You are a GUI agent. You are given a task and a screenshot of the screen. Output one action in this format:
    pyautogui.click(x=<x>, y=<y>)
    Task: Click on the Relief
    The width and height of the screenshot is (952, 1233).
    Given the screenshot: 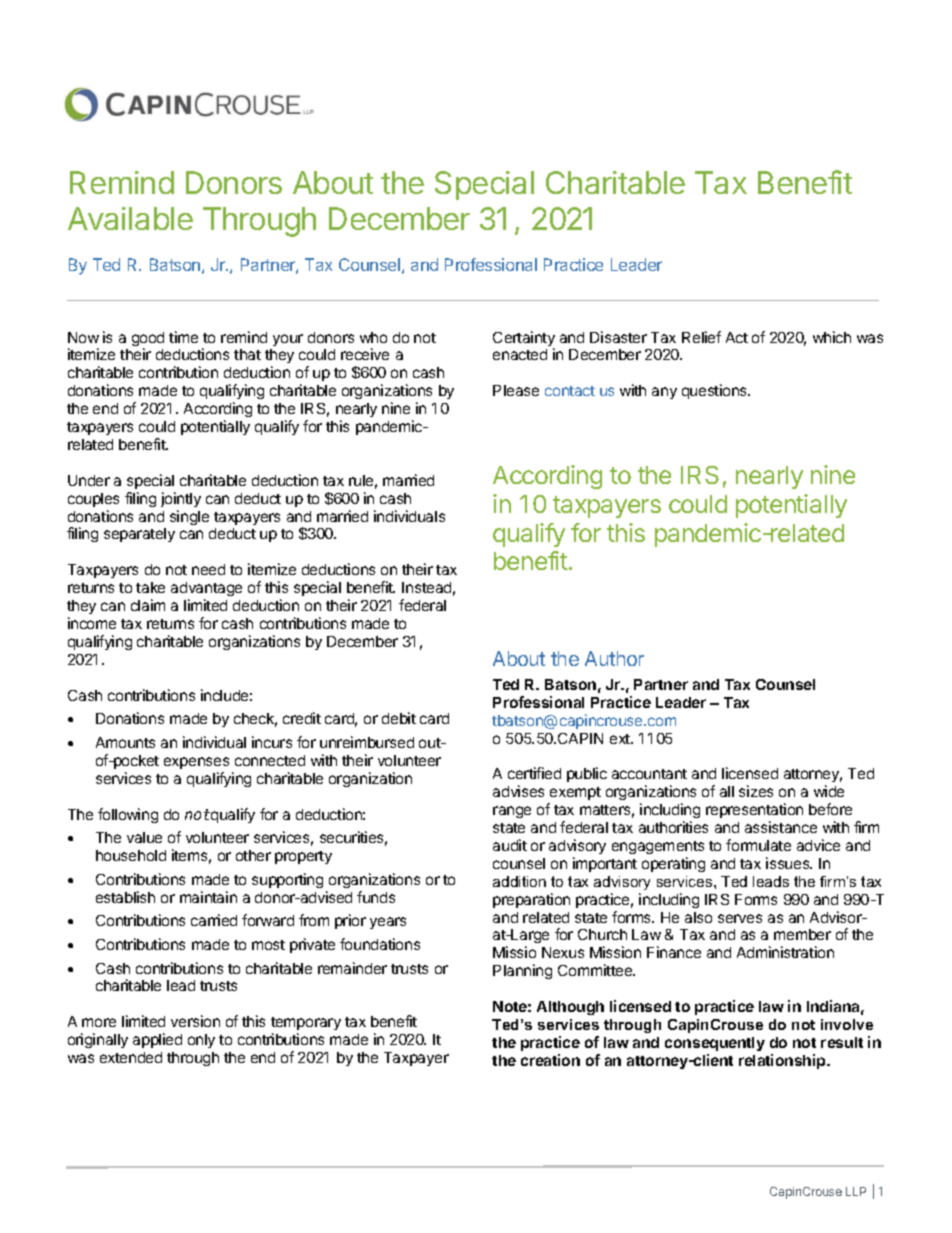 What is the action you would take?
    pyautogui.click(x=701, y=337)
